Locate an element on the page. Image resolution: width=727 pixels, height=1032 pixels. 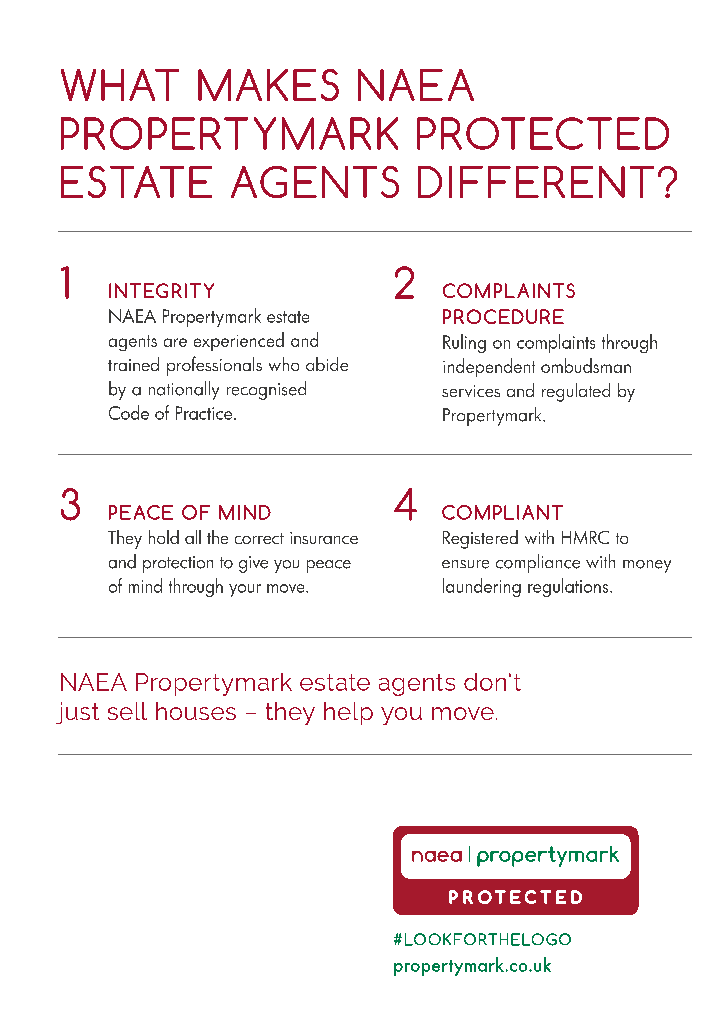
DIFFERENT is located at coordinates (536, 182).
